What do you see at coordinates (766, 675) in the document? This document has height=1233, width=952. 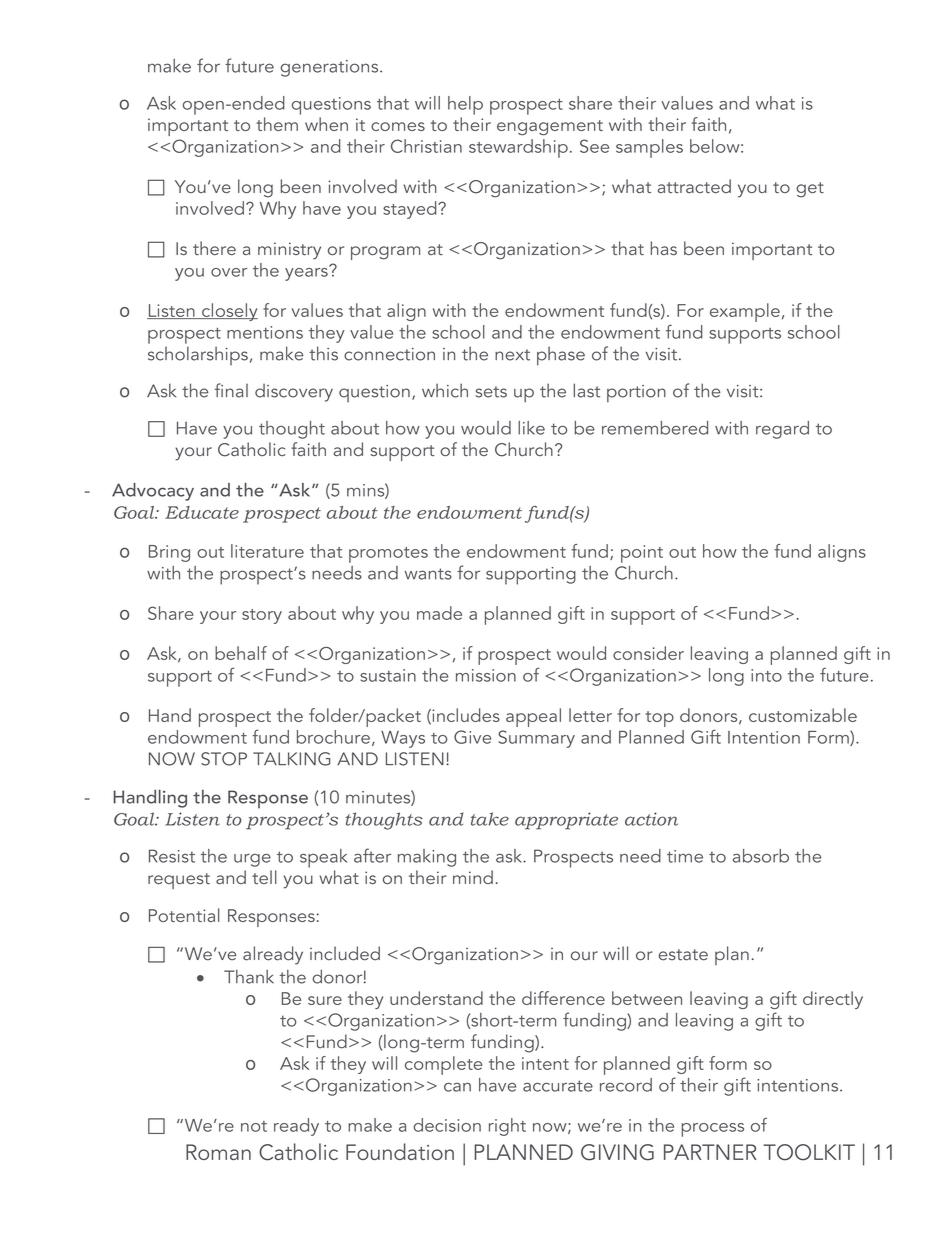 I see `into` at bounding box center [766, 675].
